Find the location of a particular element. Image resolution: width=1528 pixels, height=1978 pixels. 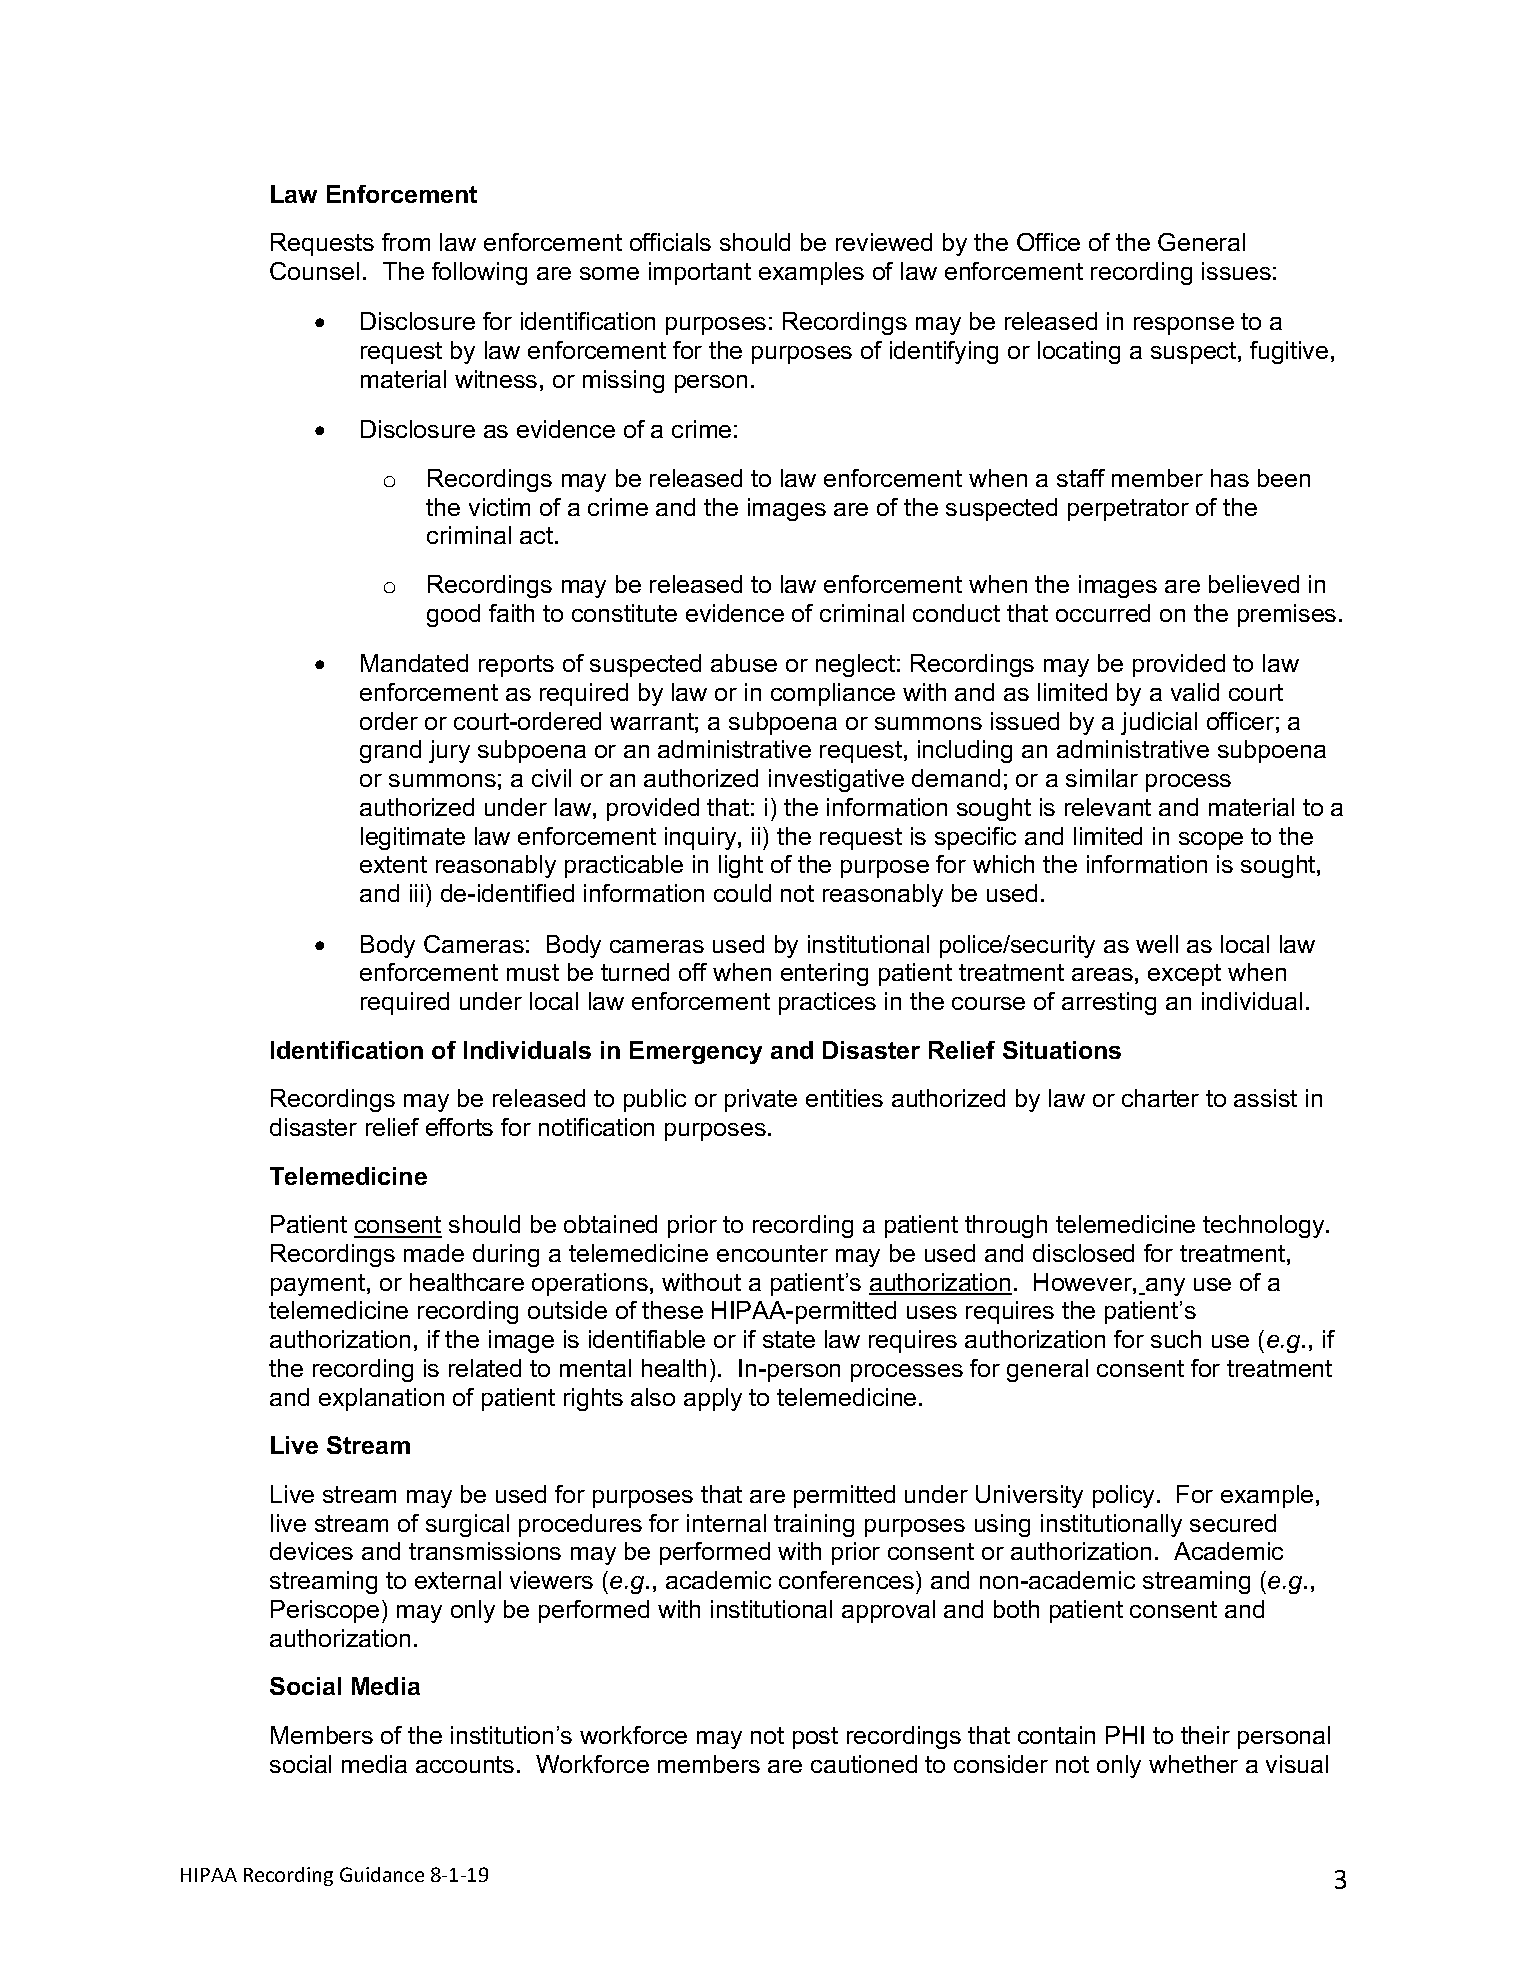

surgical is located at coordinates (467, 1525).
